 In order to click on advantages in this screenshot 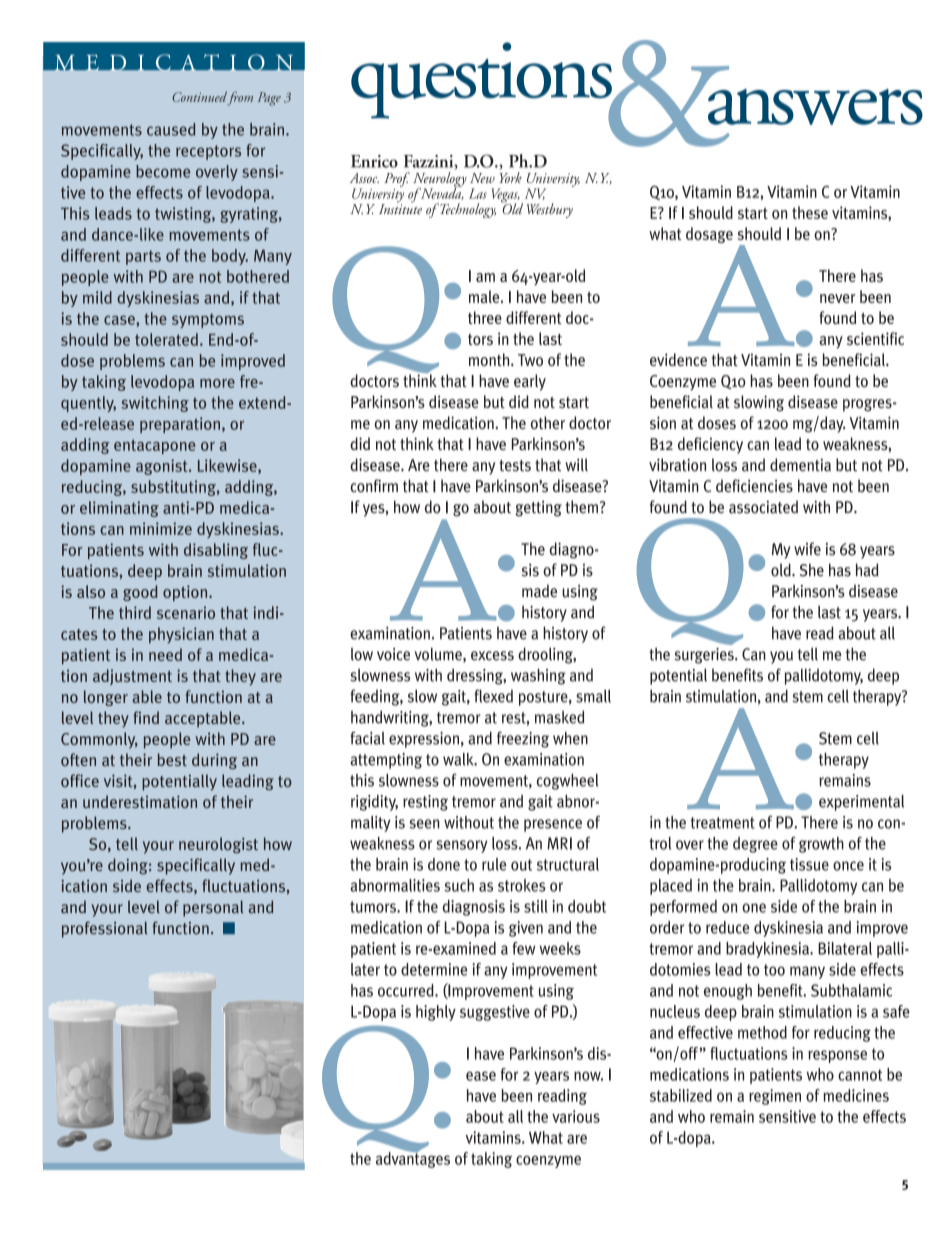, I will do `click(413, 1159)`.
